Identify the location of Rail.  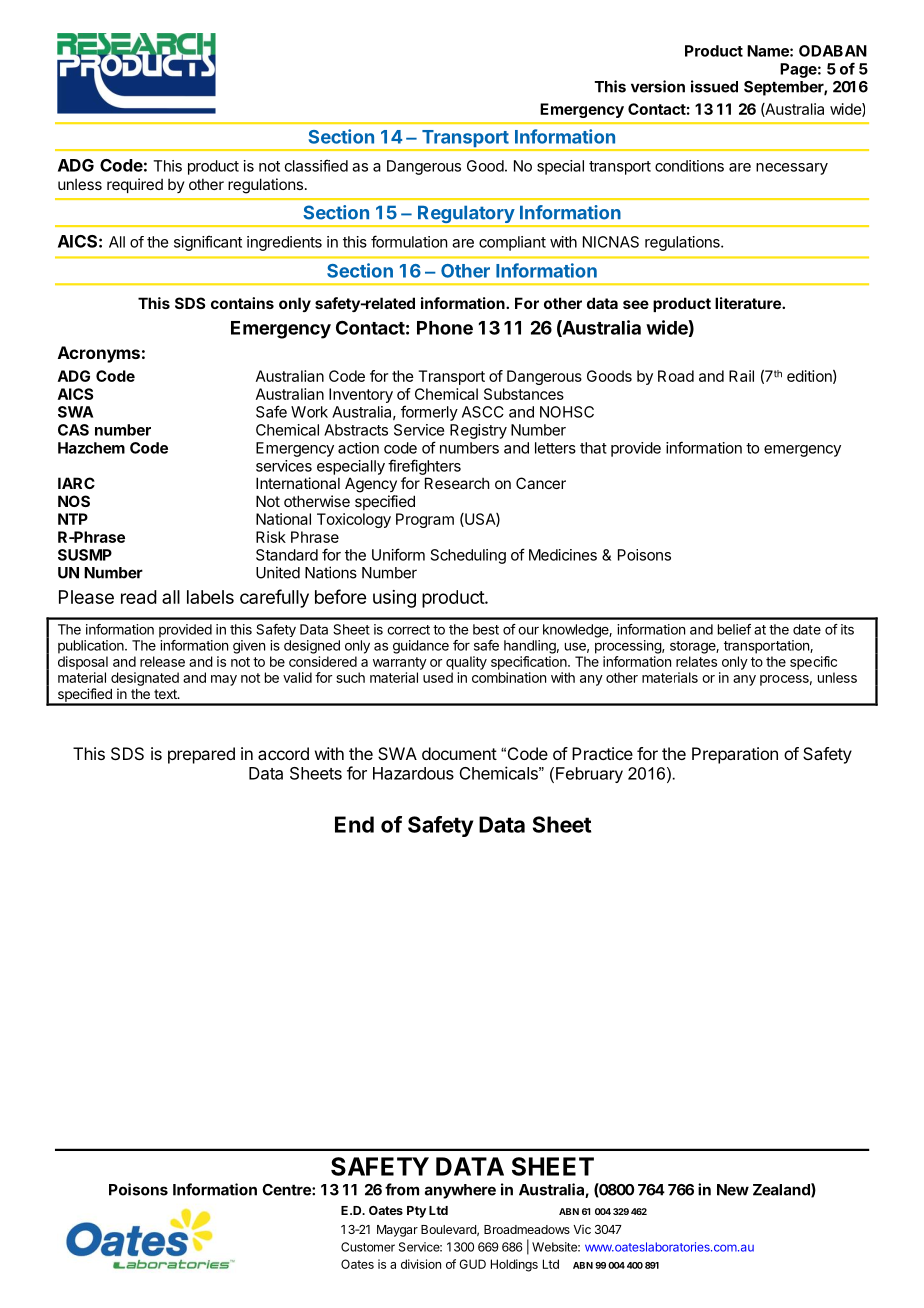
(741, 376).
